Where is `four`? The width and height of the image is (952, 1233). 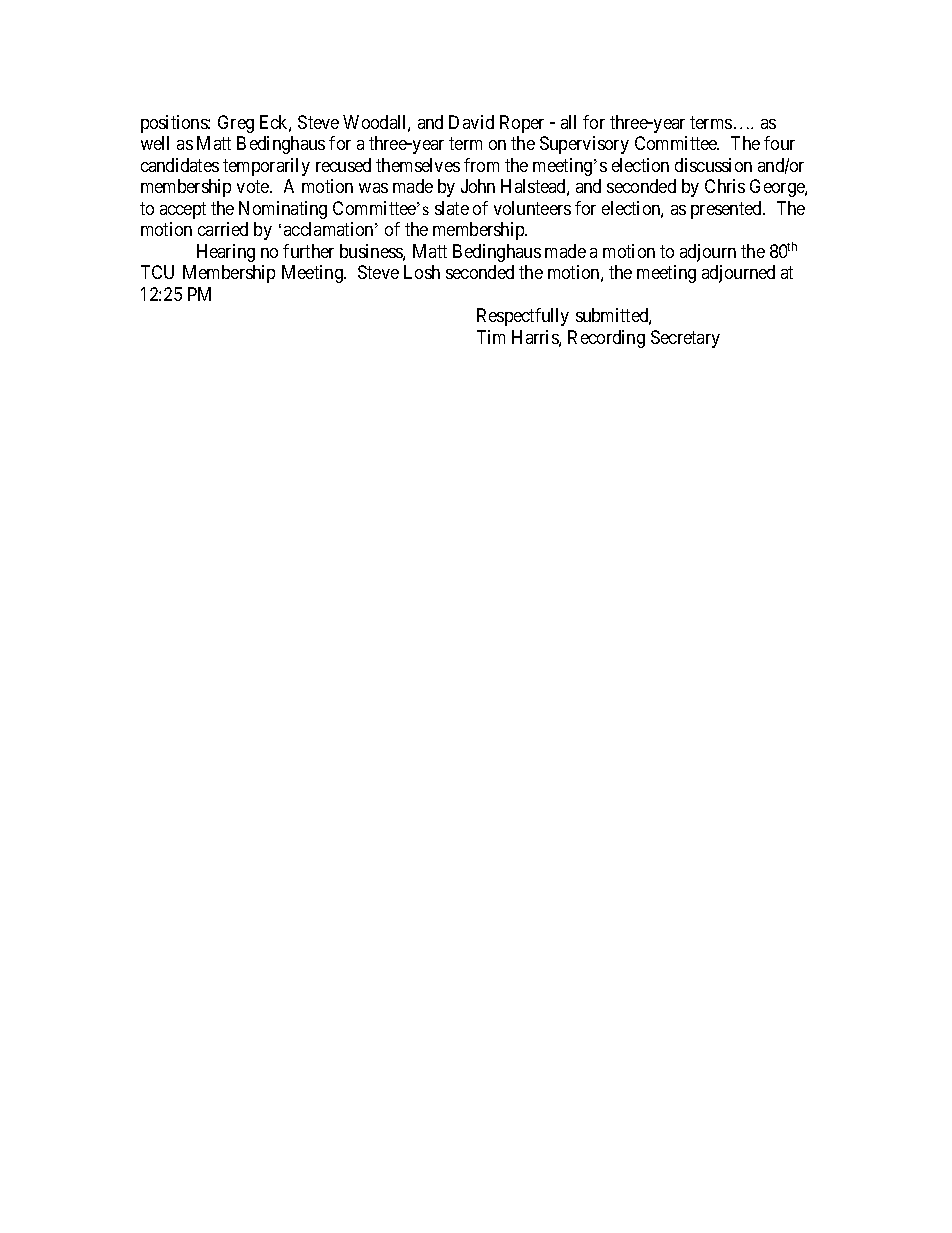
four is located at coordinates (779, 143).
